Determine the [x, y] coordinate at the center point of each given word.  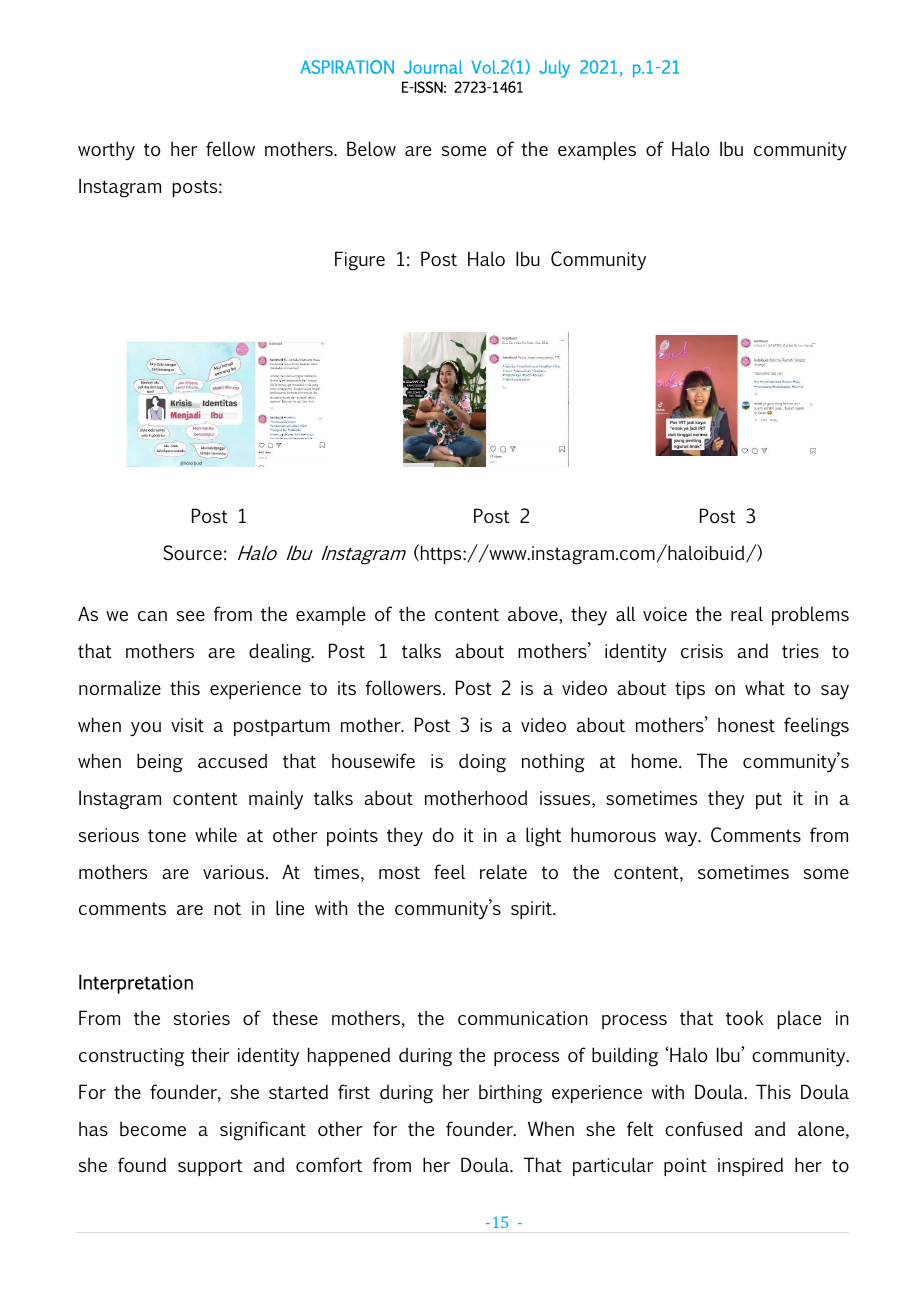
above [534, 615]
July [554, 69]
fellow [230, 148]
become [153, 1128]
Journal [433, 67]
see [191, 616]
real [747, 613]
